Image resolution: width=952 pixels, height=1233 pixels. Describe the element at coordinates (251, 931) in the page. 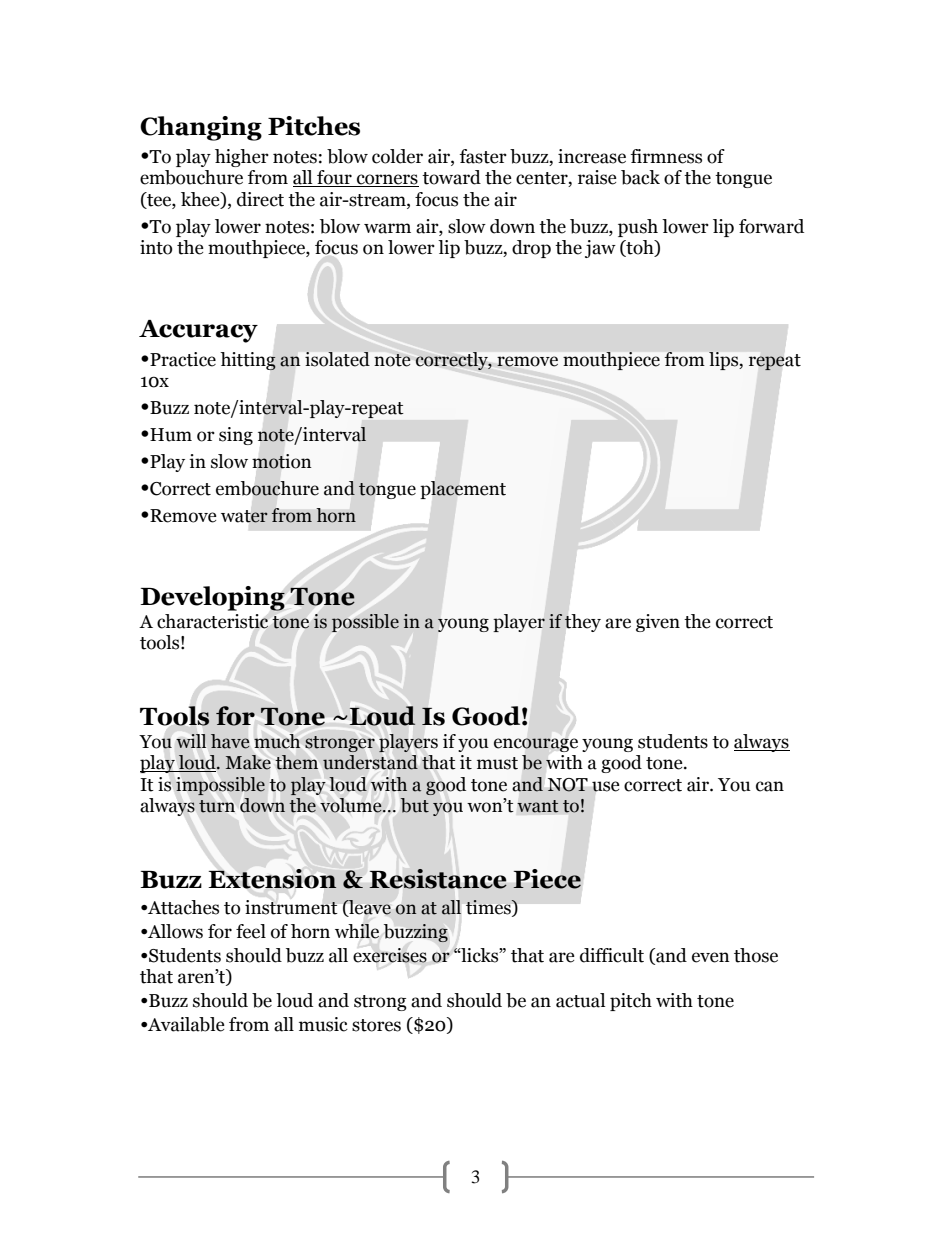

I see `feel` at that location.
